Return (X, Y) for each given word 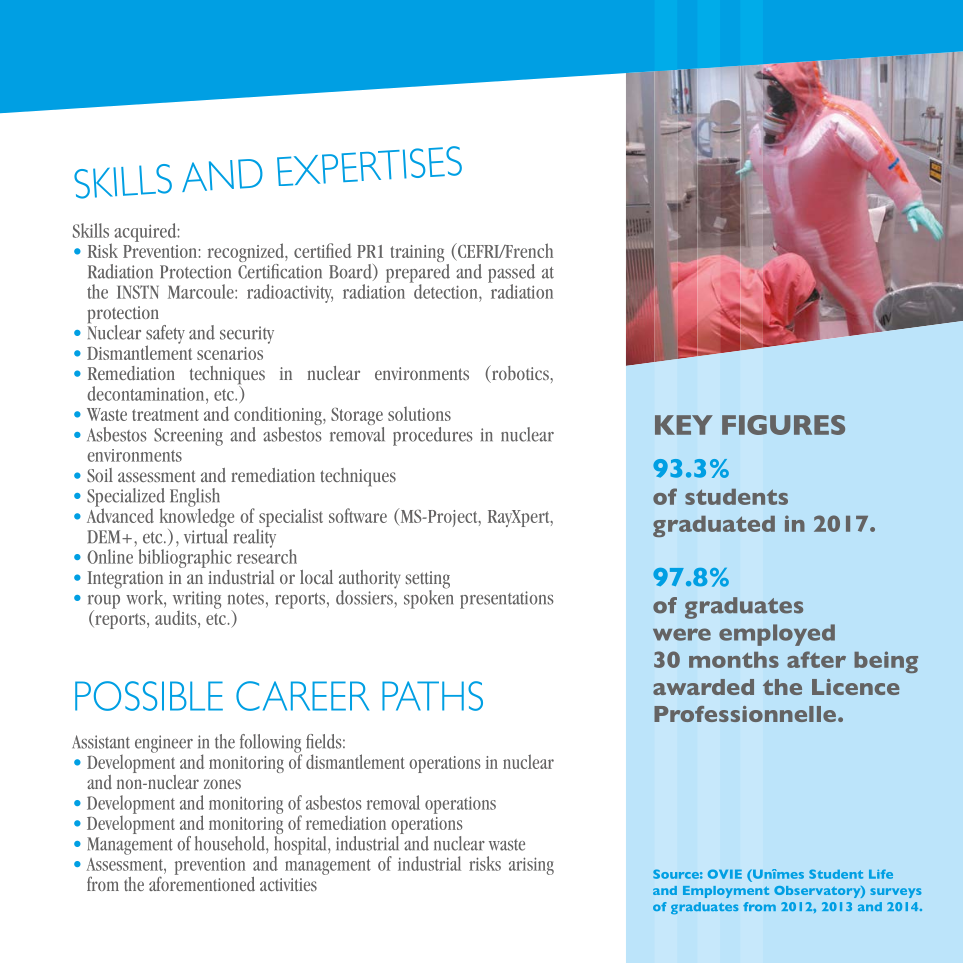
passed (511, 274)
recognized (247, 254)
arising (531, 866)
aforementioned (202, 882)
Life (881, 874)
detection (446, 292)
